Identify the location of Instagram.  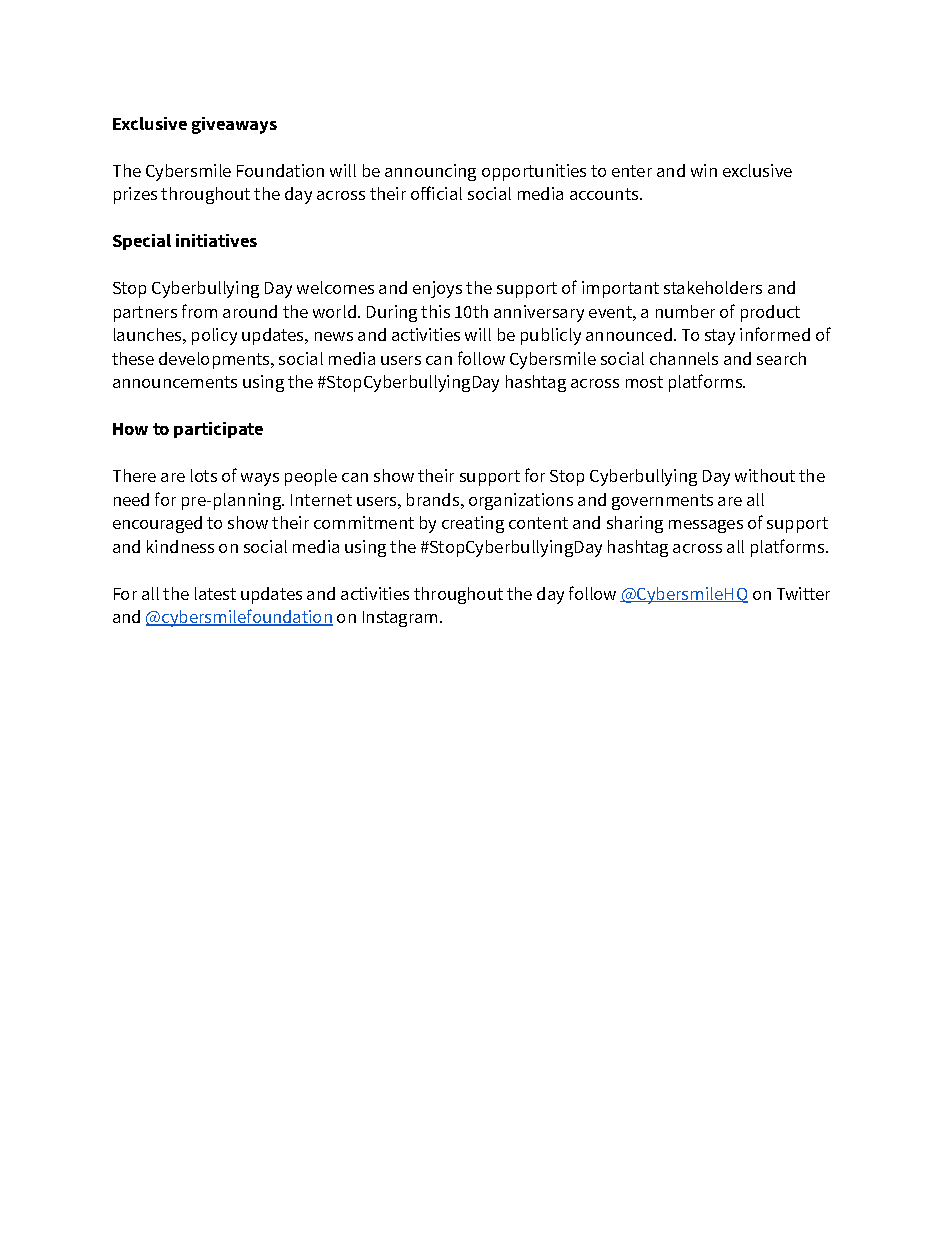
(400, 619).
